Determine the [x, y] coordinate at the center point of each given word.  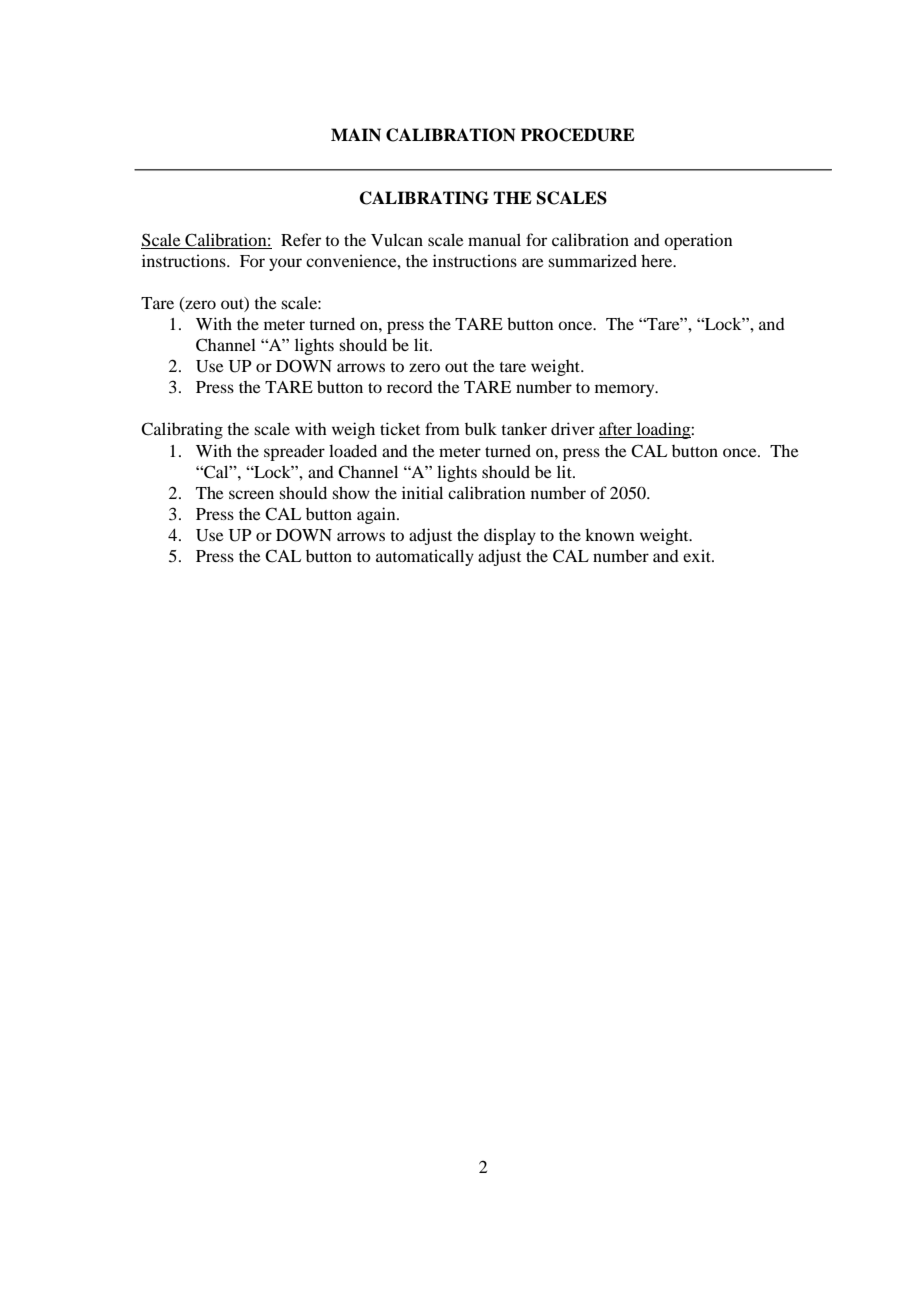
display [510, 536]
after [617, 430]
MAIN [356, 134]
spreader [294, 453]
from [442, 428]
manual [494, 239]
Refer [301, 239]
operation [698, 241]
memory [626, 390]
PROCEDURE [578, 135]
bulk [481, 428]
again [377, 515]
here [658, 260]
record [410, 387]
